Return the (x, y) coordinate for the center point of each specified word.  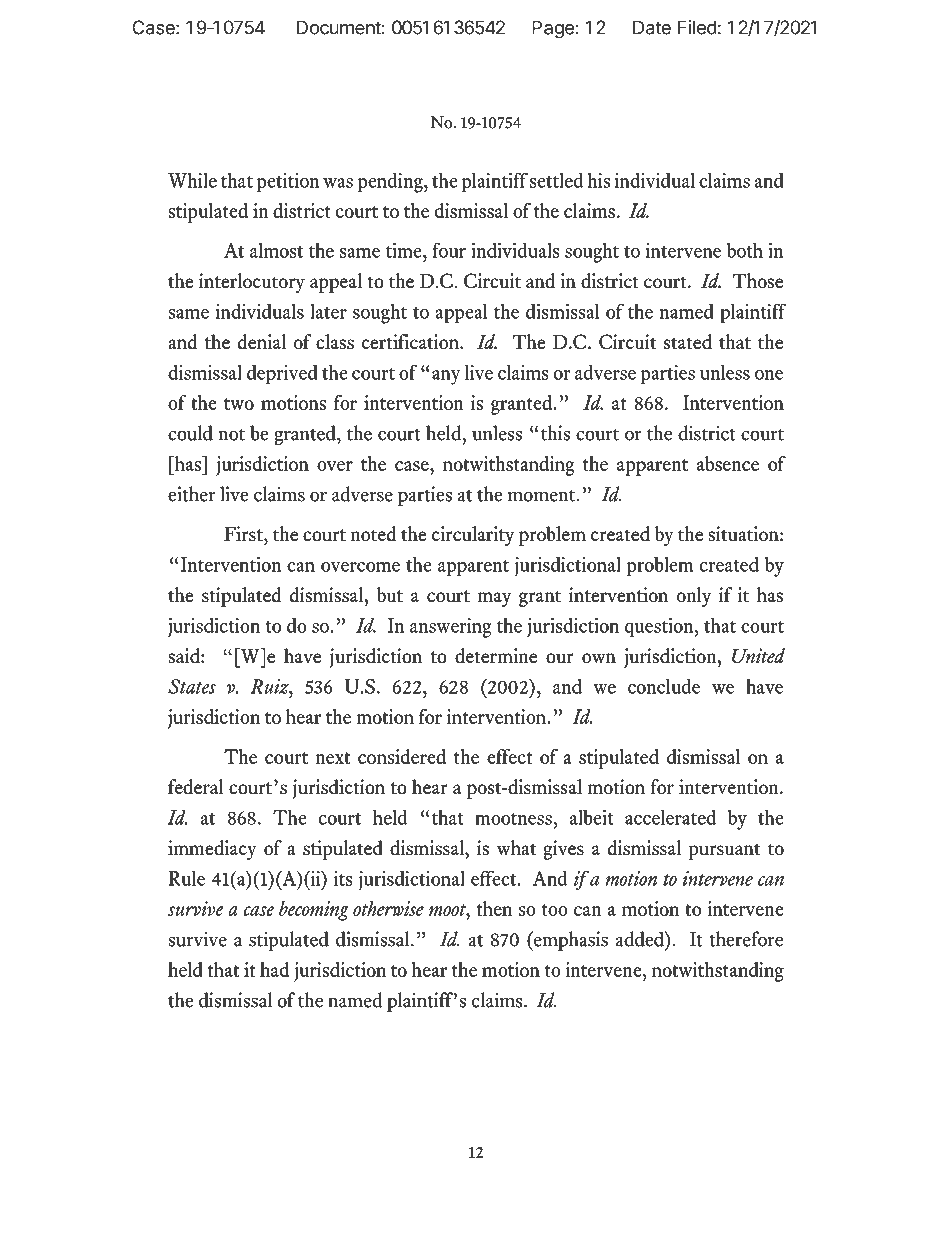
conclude (664, 686)
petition (288, 182)
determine (496, 656)
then (494, 908)
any (446, 377)
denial (262, 342)
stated (688, 342)
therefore (746, 939)
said (185, 656)
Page (553, 29)
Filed (697, 27)
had (274, 969)
